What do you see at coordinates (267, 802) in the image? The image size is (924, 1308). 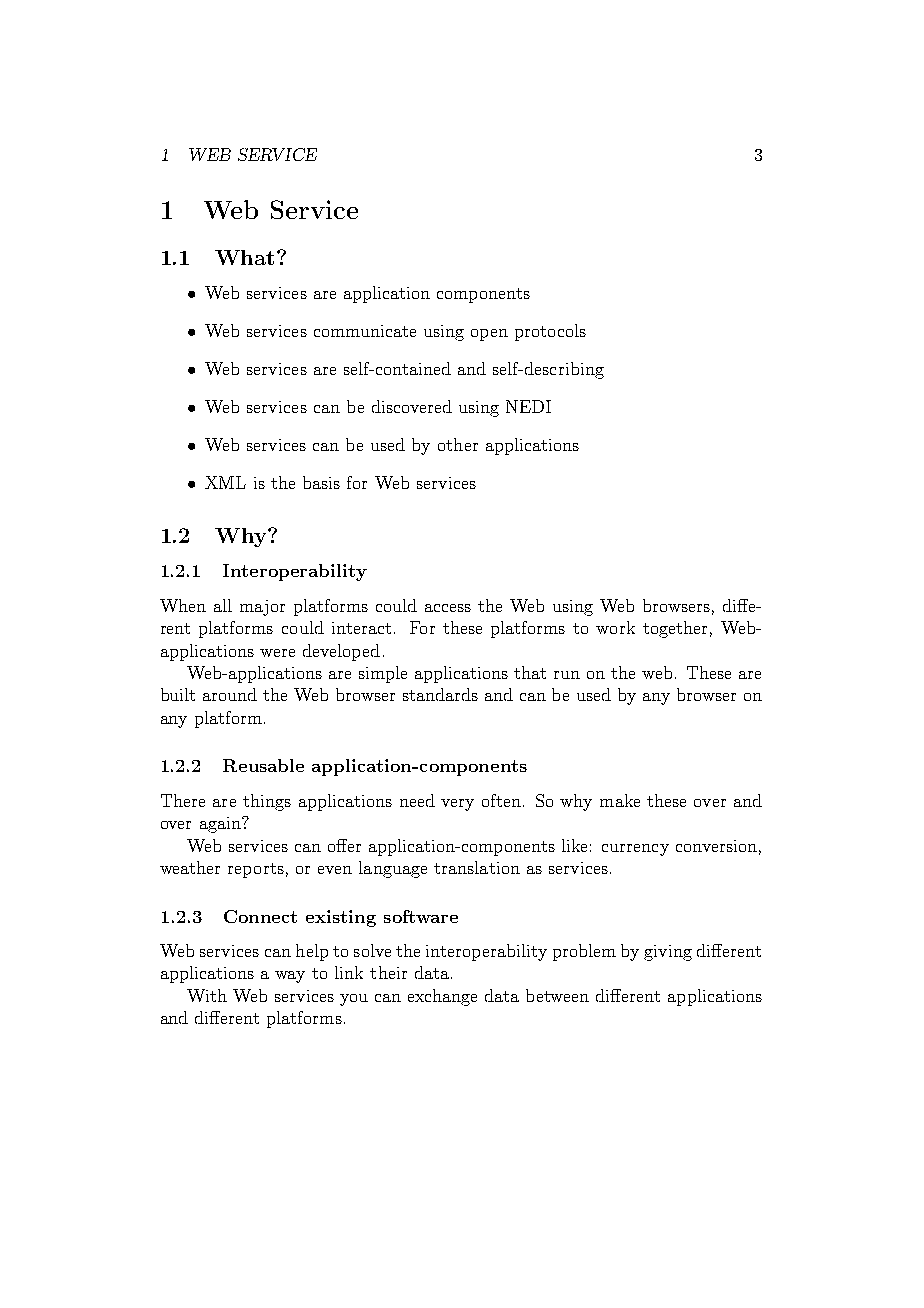 I see `things` at bounding box center [267, 802].
